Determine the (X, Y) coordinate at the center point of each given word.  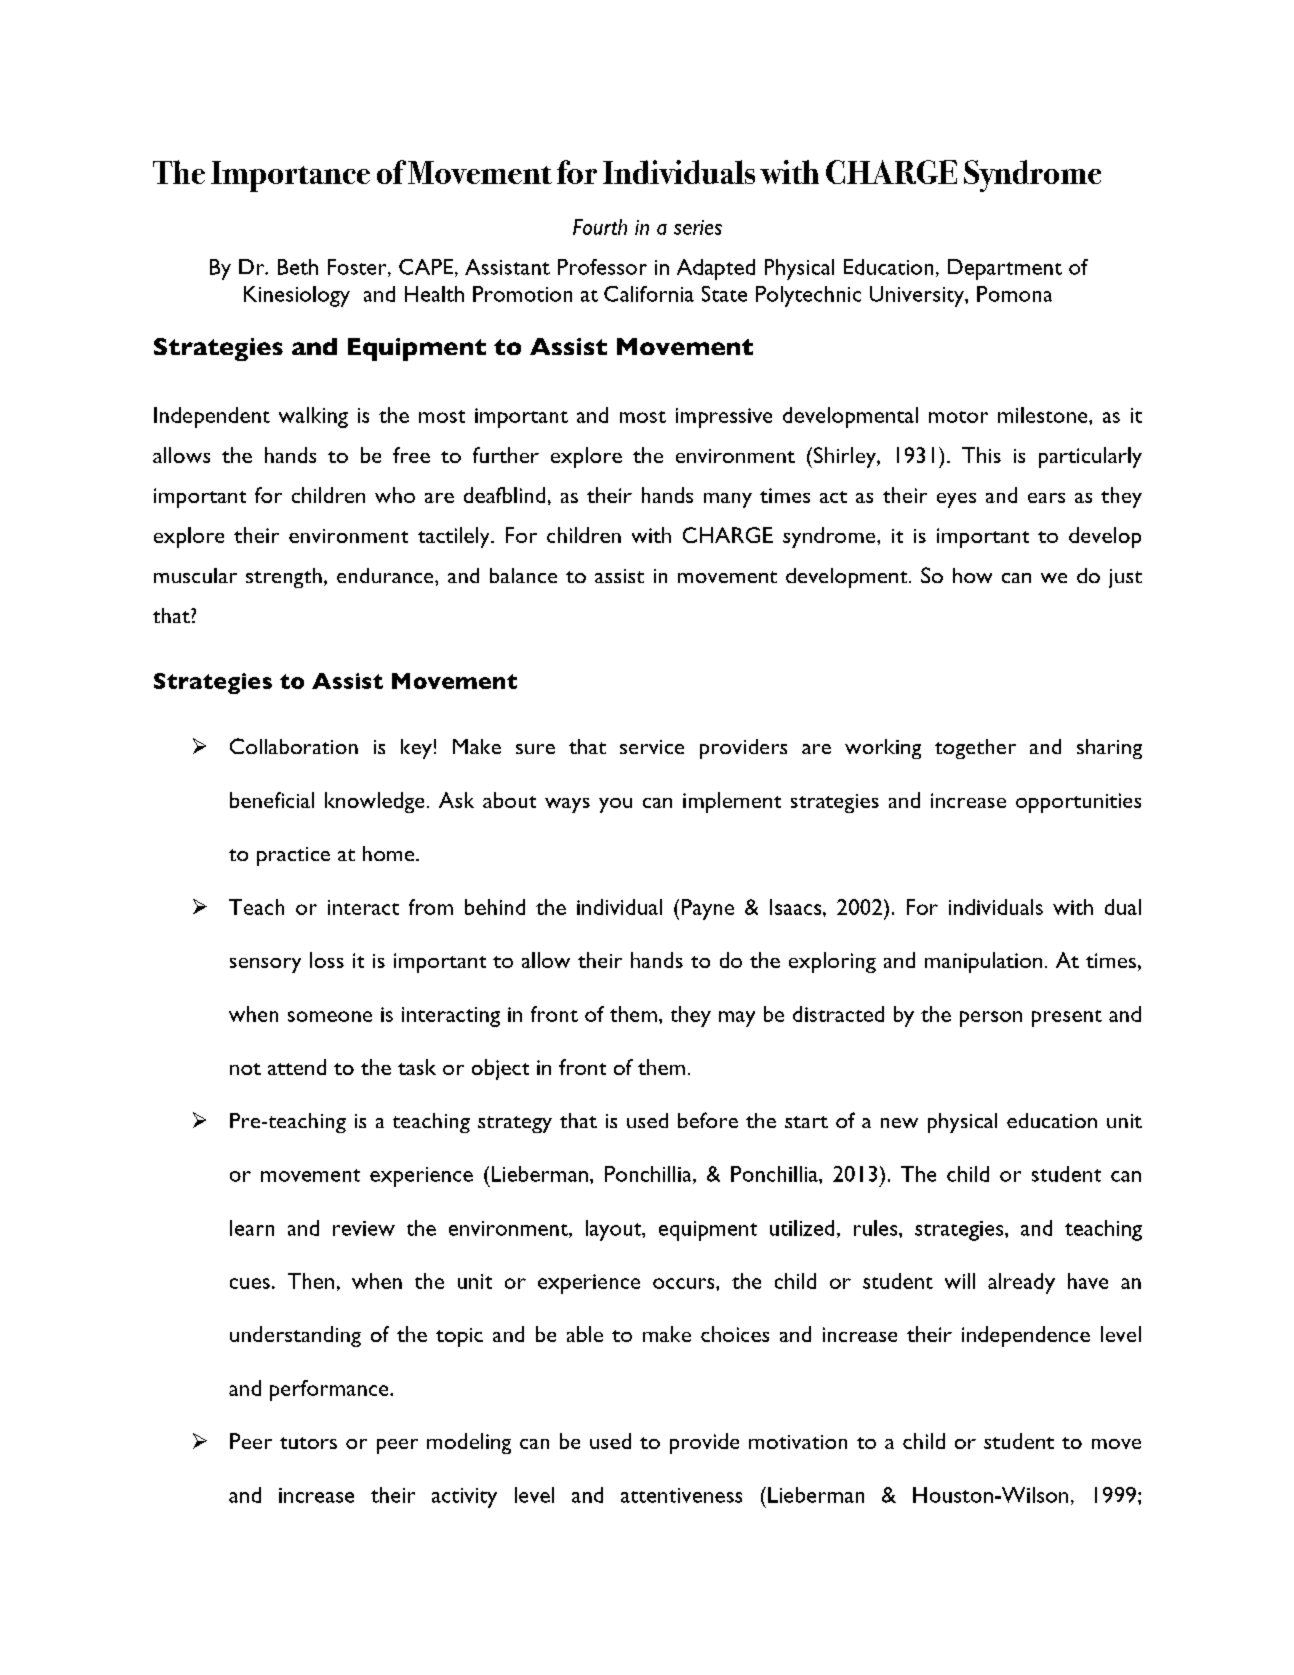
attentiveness (681, 1495)
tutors (308, 1443)
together (975, 749)
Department (1005, 269)
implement (732, 802)
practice (293, 856)
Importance (290, 176)
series (698, 227)
